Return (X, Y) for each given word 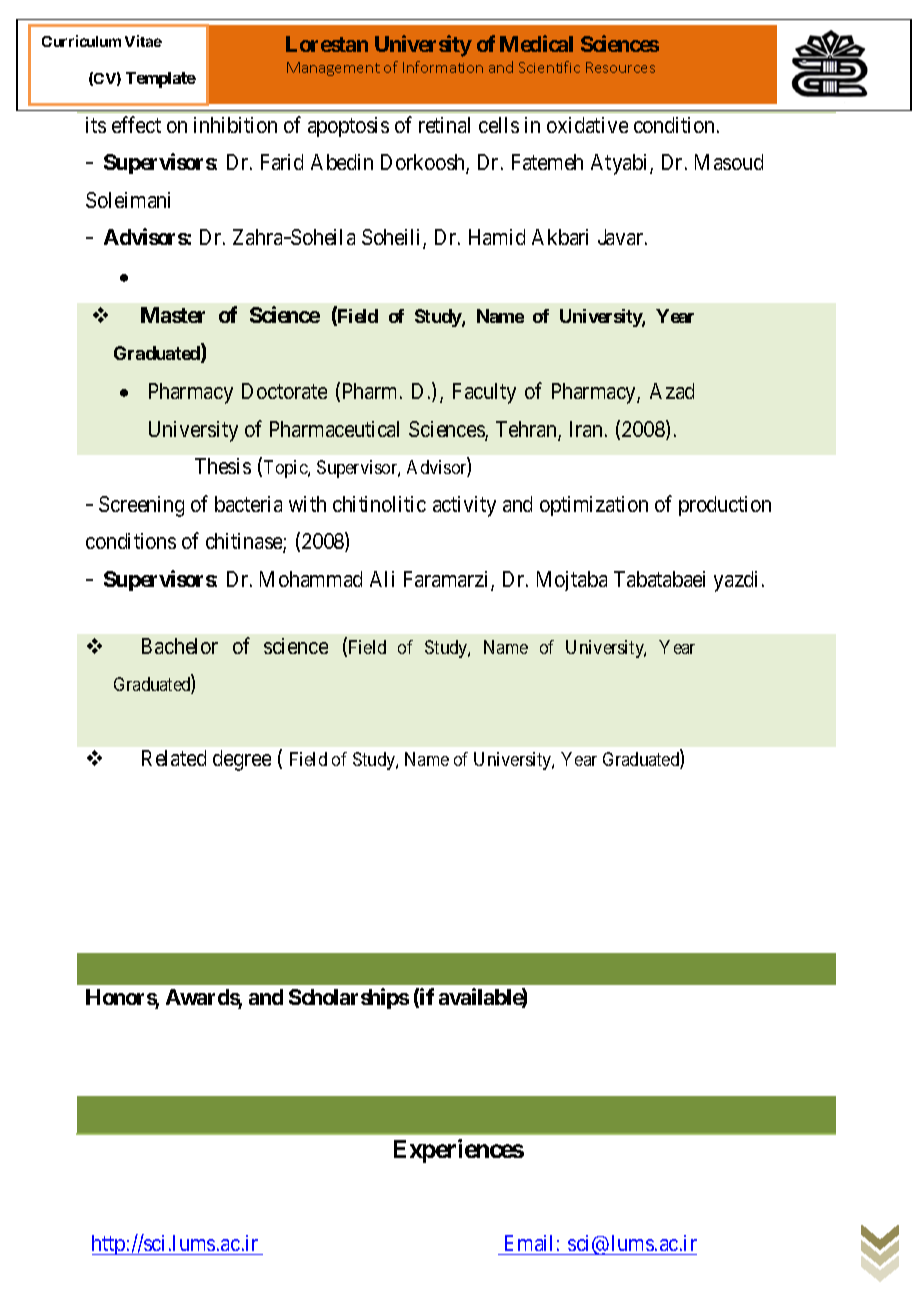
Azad (672, 391)
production (725, 506)
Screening (141, 506)
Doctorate (284, 391)
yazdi (738, 581)
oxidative (587, 125)
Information (443, 67)
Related (174, 758)
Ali (382, 579)
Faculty (484, 393)
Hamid (497, 237)
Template (161, 80)
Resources (620, 67)
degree (242, 760)
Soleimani (128, 200)
